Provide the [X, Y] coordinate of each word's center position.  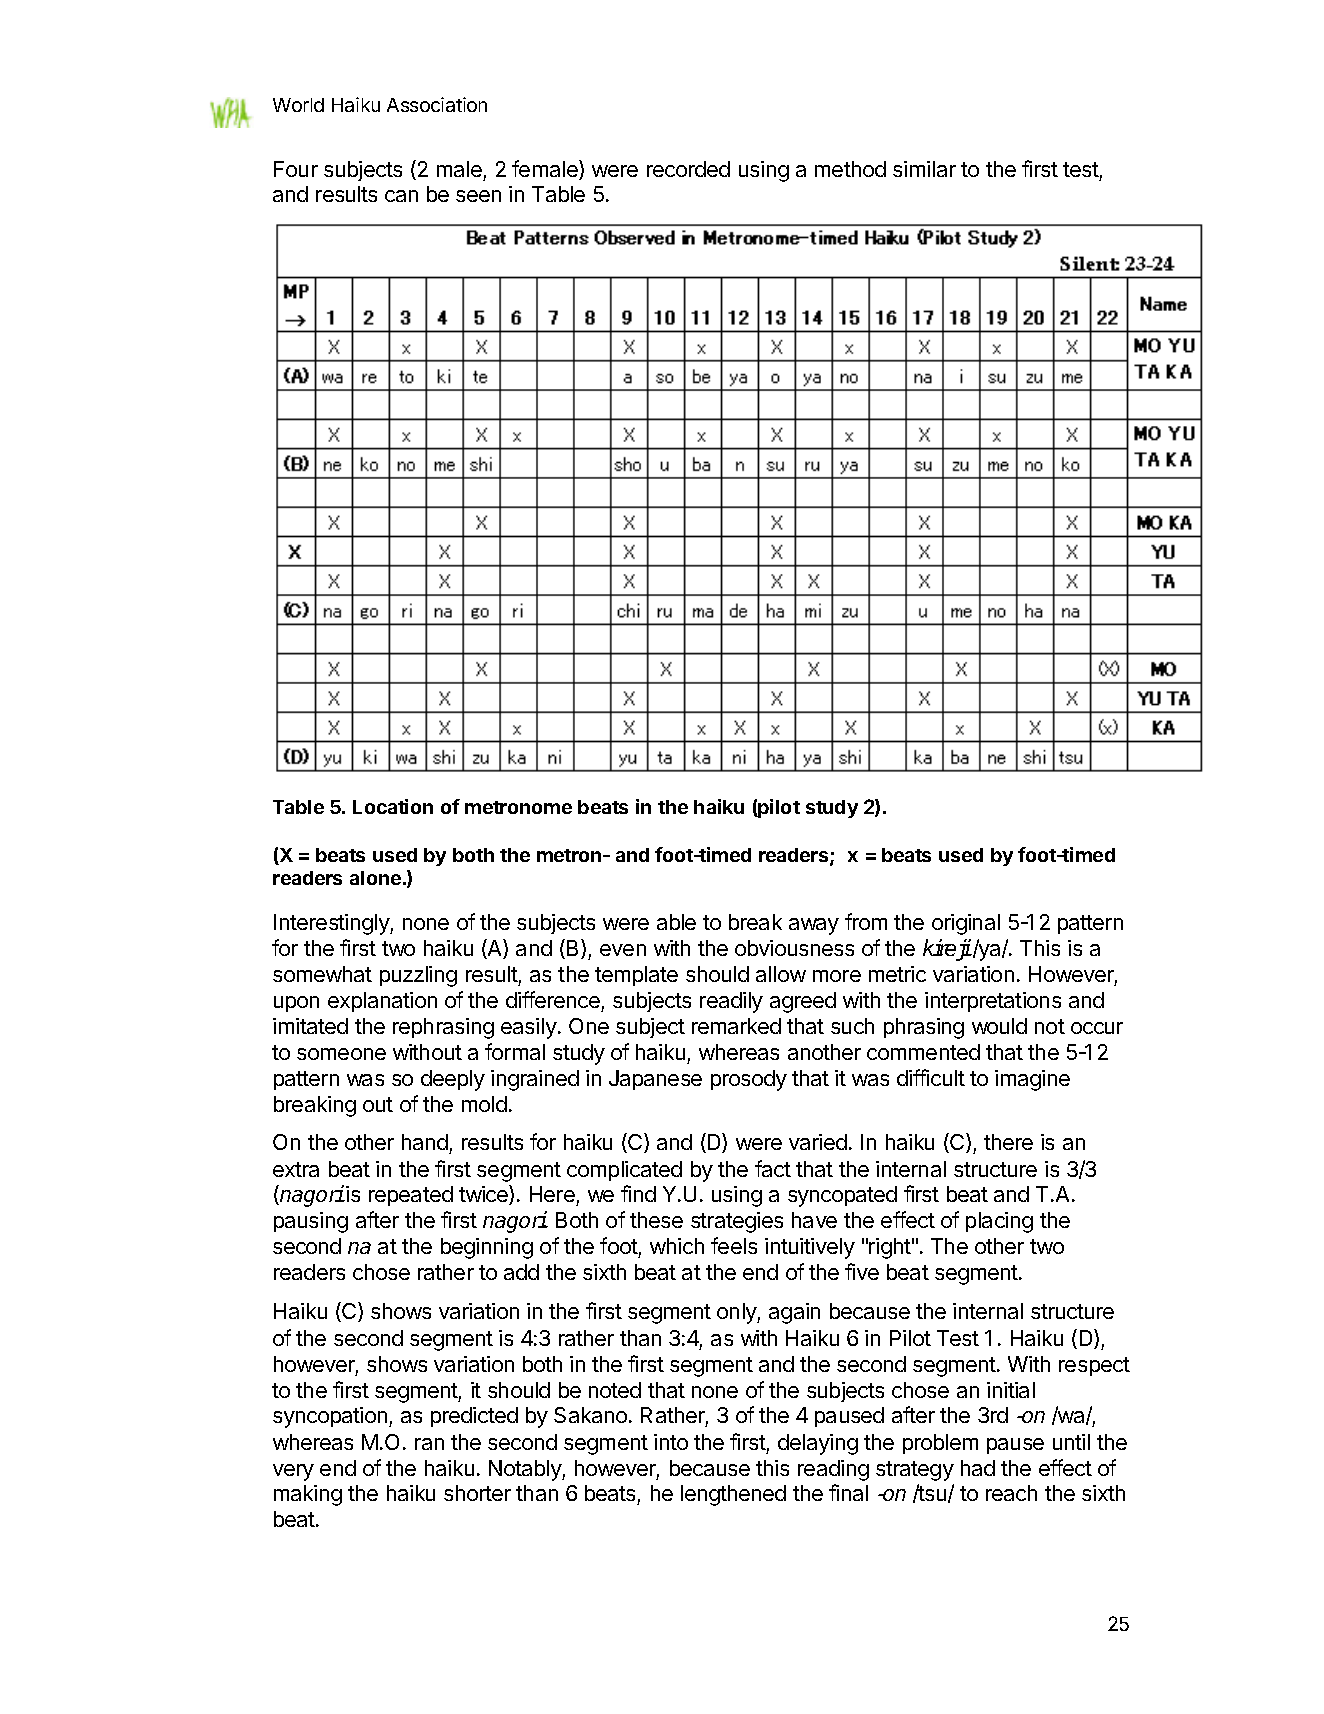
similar [924, 169]
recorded [688, 169]
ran [429, 1444]
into [671, 1442]
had [978, 1468]
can [401, 196]
